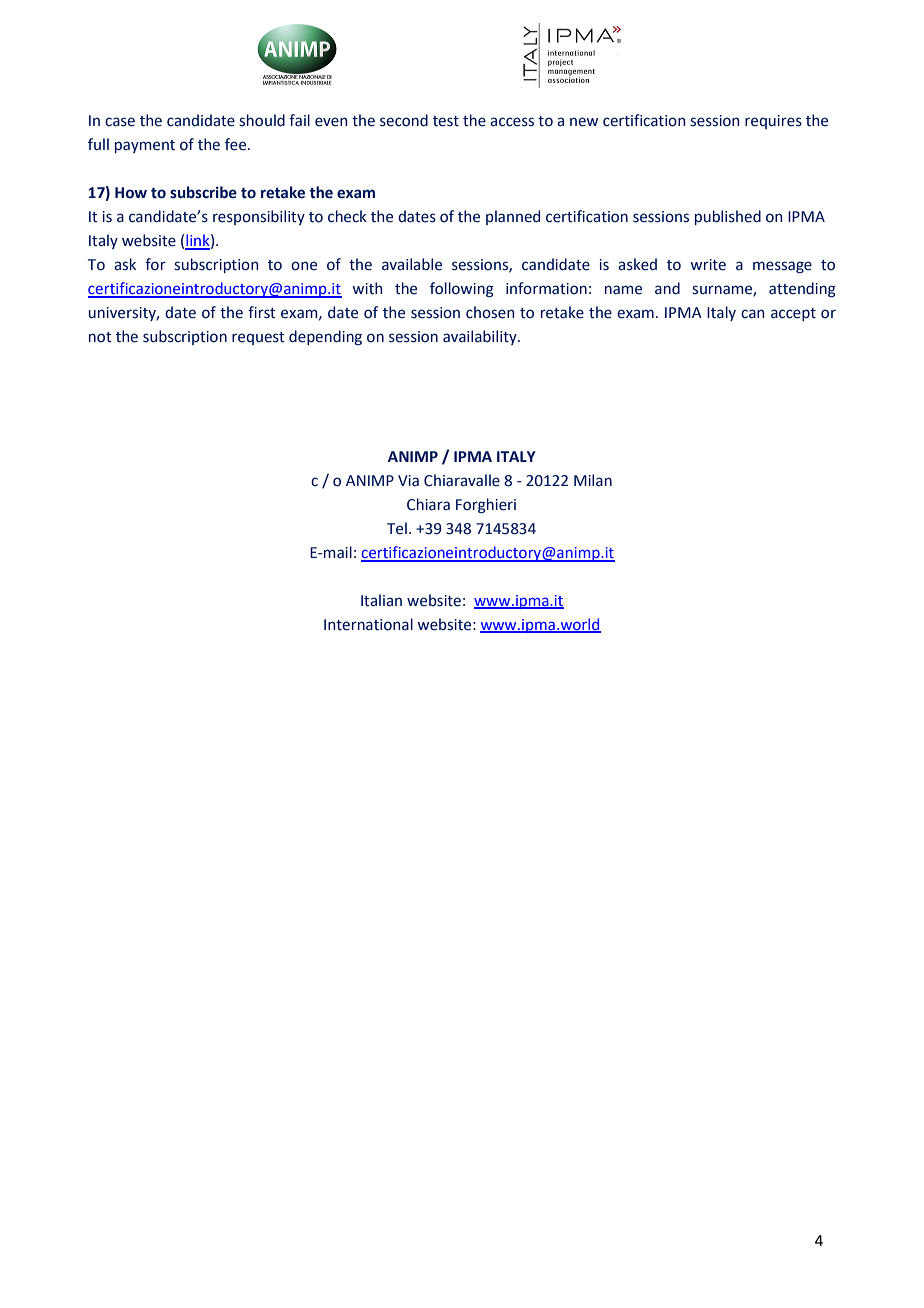  What do you see at coordinates (773, 122) in the screenshot?
I see `requires` at bounding box center [773, 122].
